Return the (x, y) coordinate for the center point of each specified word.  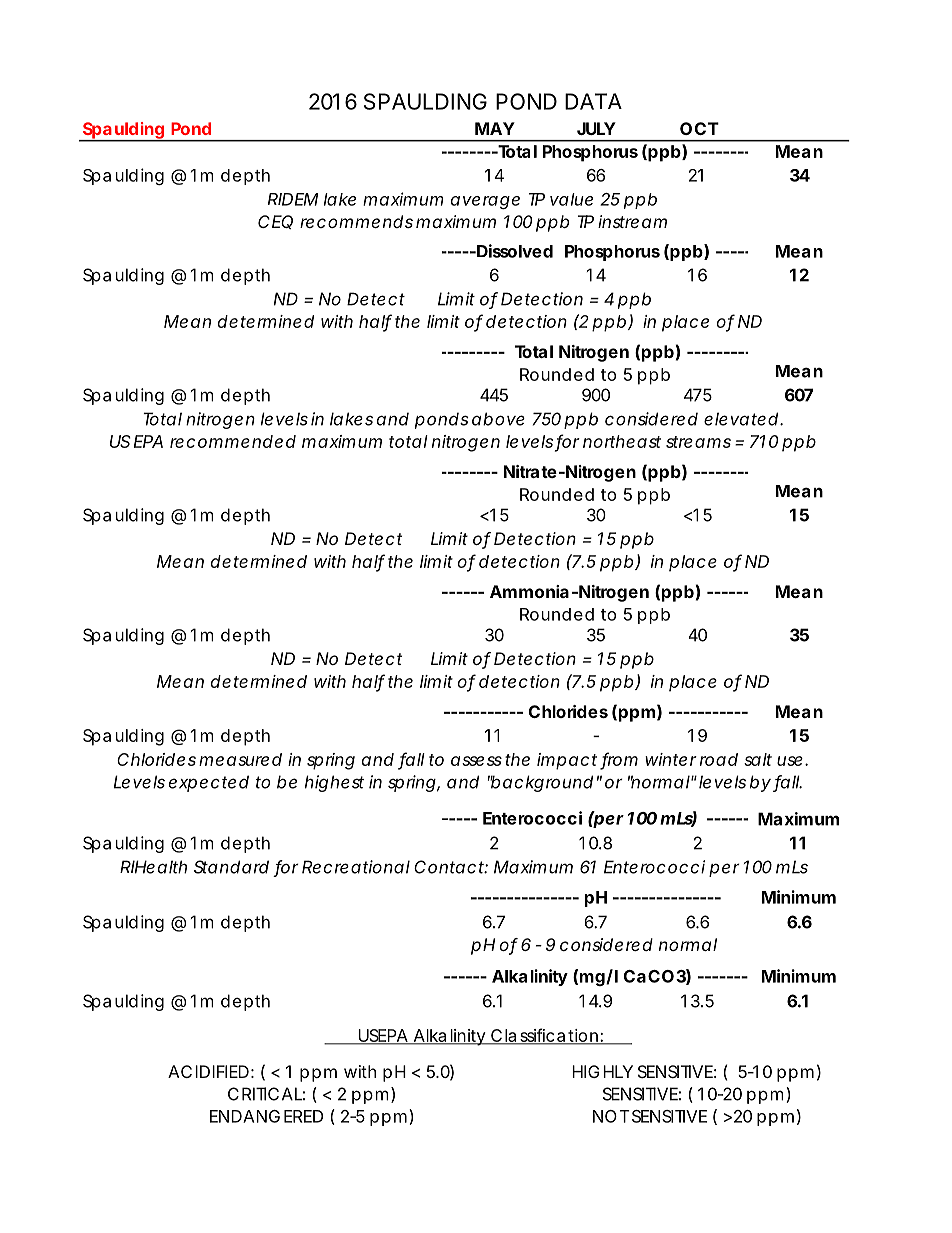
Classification (544, 1036)
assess (476, 761)
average (485, 202)
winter (671, 759)
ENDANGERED (266, 1116)
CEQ (275, 222)
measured (240, 759)
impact (567, 761)
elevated (741, 419)
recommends (356, 221)
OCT (699, 128)
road (719, 759)
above (498, 419)
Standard (231, 867)
